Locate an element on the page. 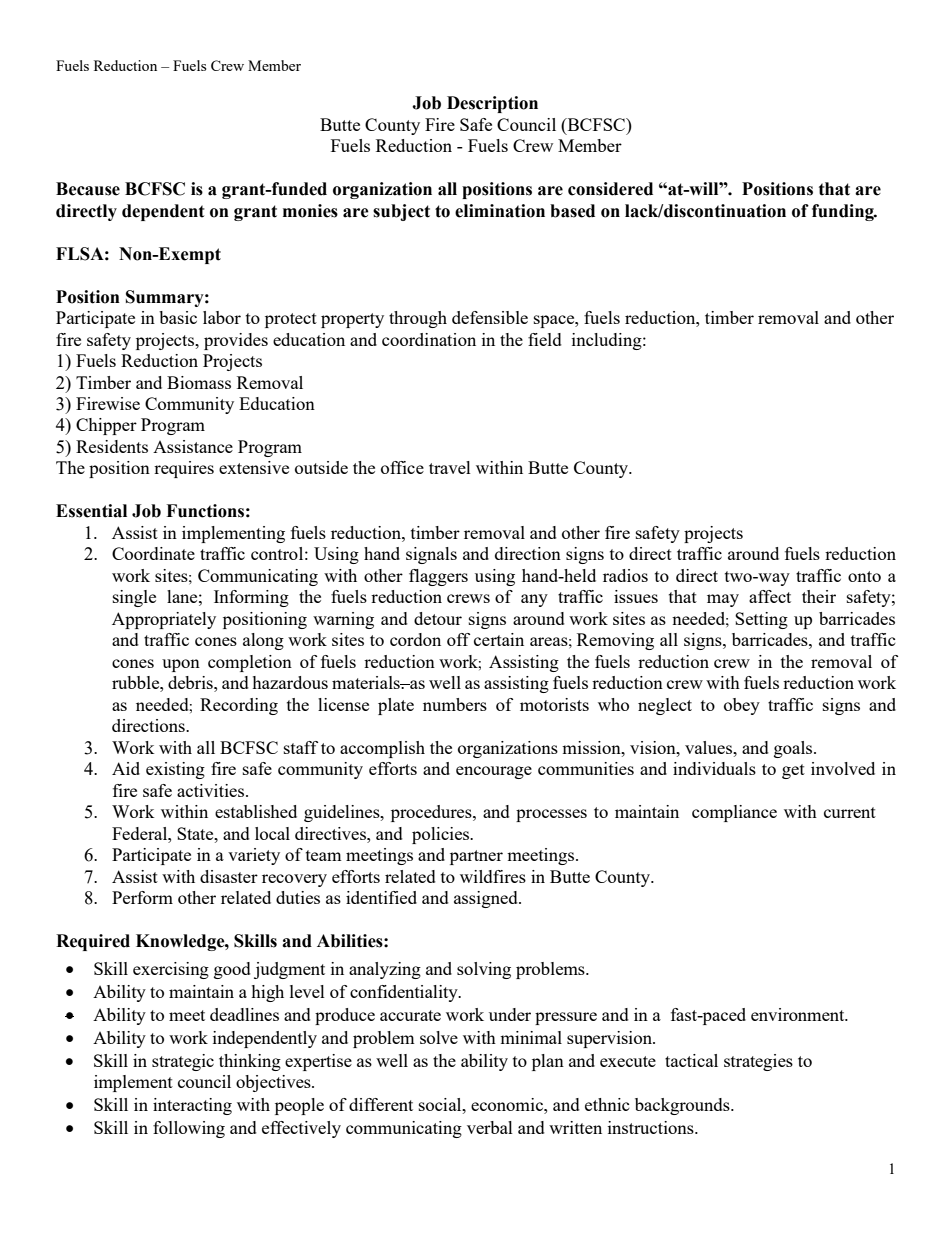 This page has width=952, height=1233. interacting is located at coordinates (192, 1106).
